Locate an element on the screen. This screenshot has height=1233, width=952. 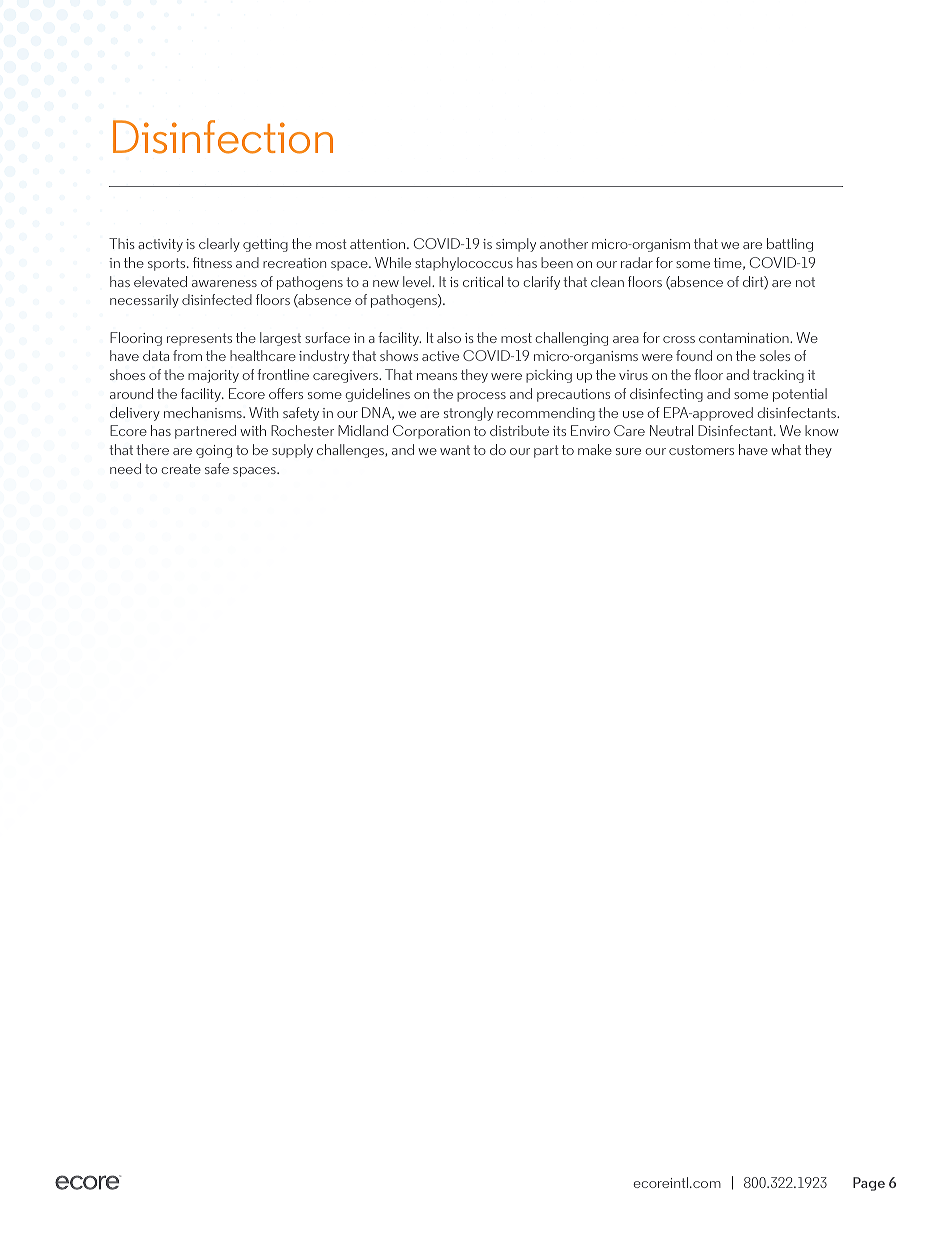
what is located at coordinates (786, 449).
